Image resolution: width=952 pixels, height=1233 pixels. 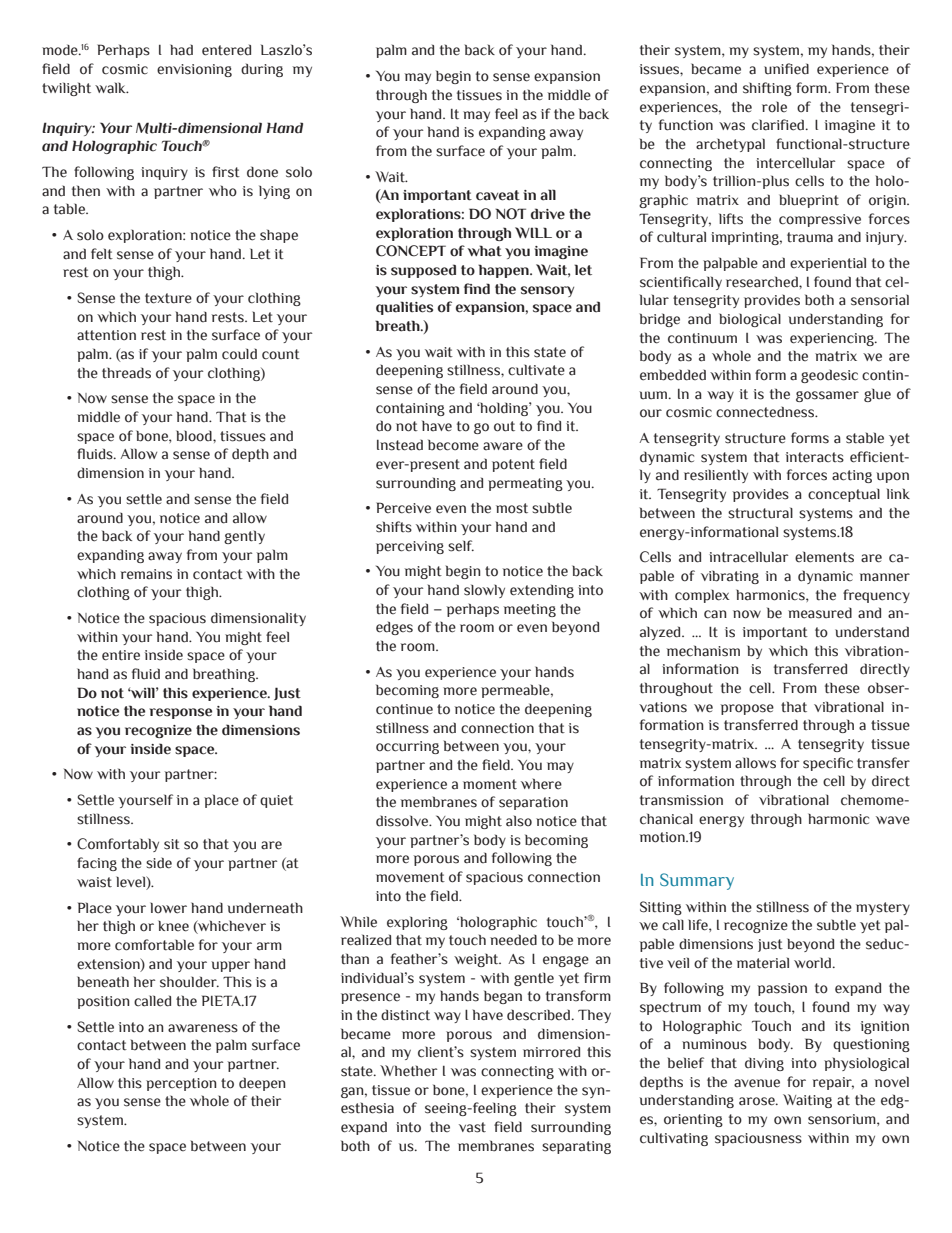 What do you see at coordinates (146, 574) in the image?
I see `remains` at bounding box center [146, 574].
